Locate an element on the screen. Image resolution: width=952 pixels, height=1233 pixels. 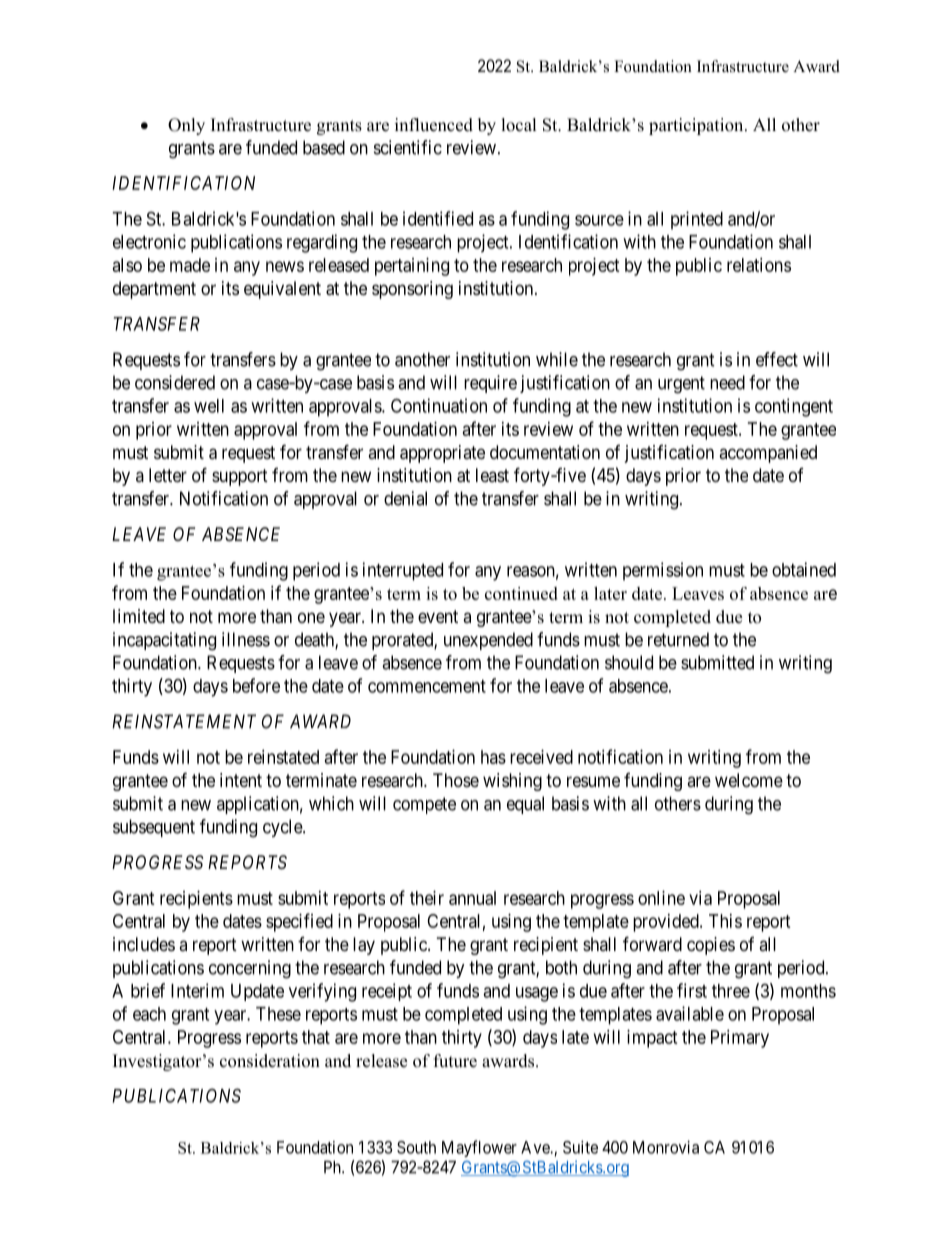
Only is located at coordinates (186, 126).
